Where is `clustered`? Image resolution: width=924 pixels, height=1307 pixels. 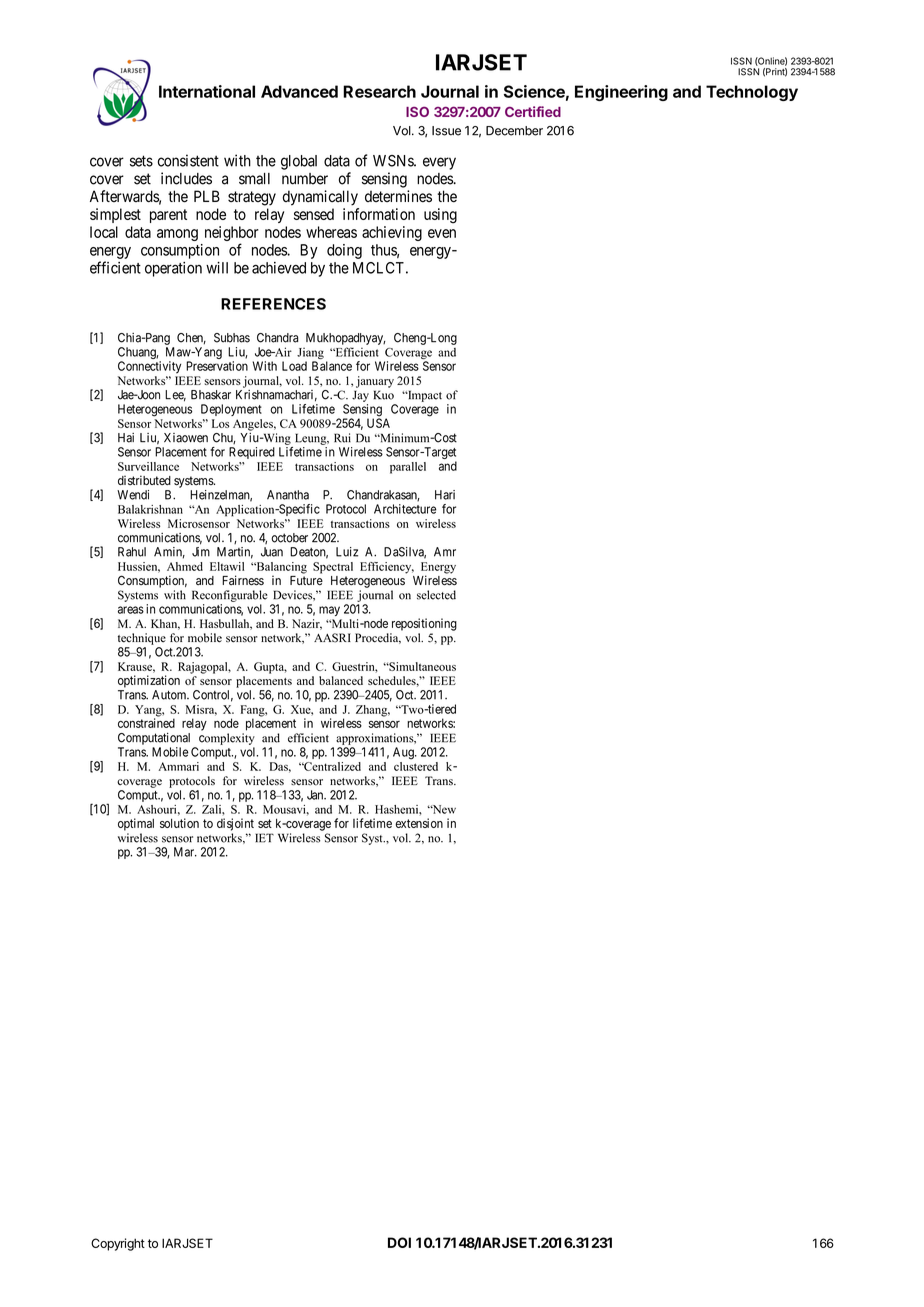 clustered is located at coordinates (416, 765).
